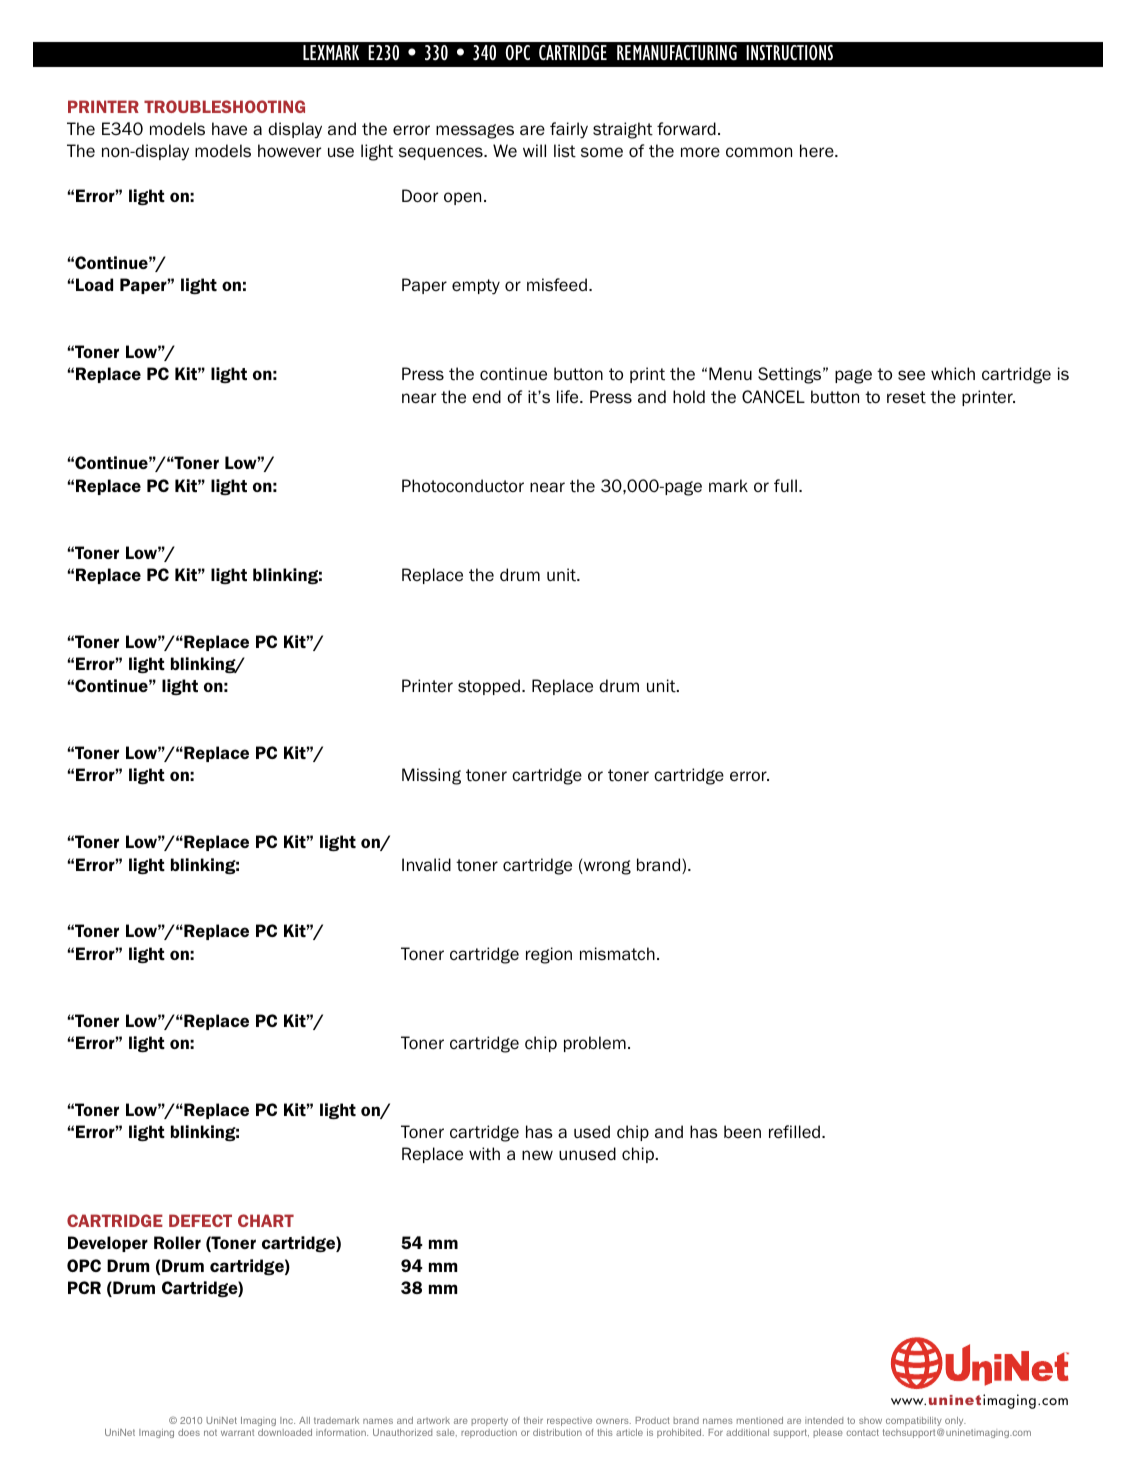 This image has width=1136, height=1471. I want to click on however, so click(289, 151).
